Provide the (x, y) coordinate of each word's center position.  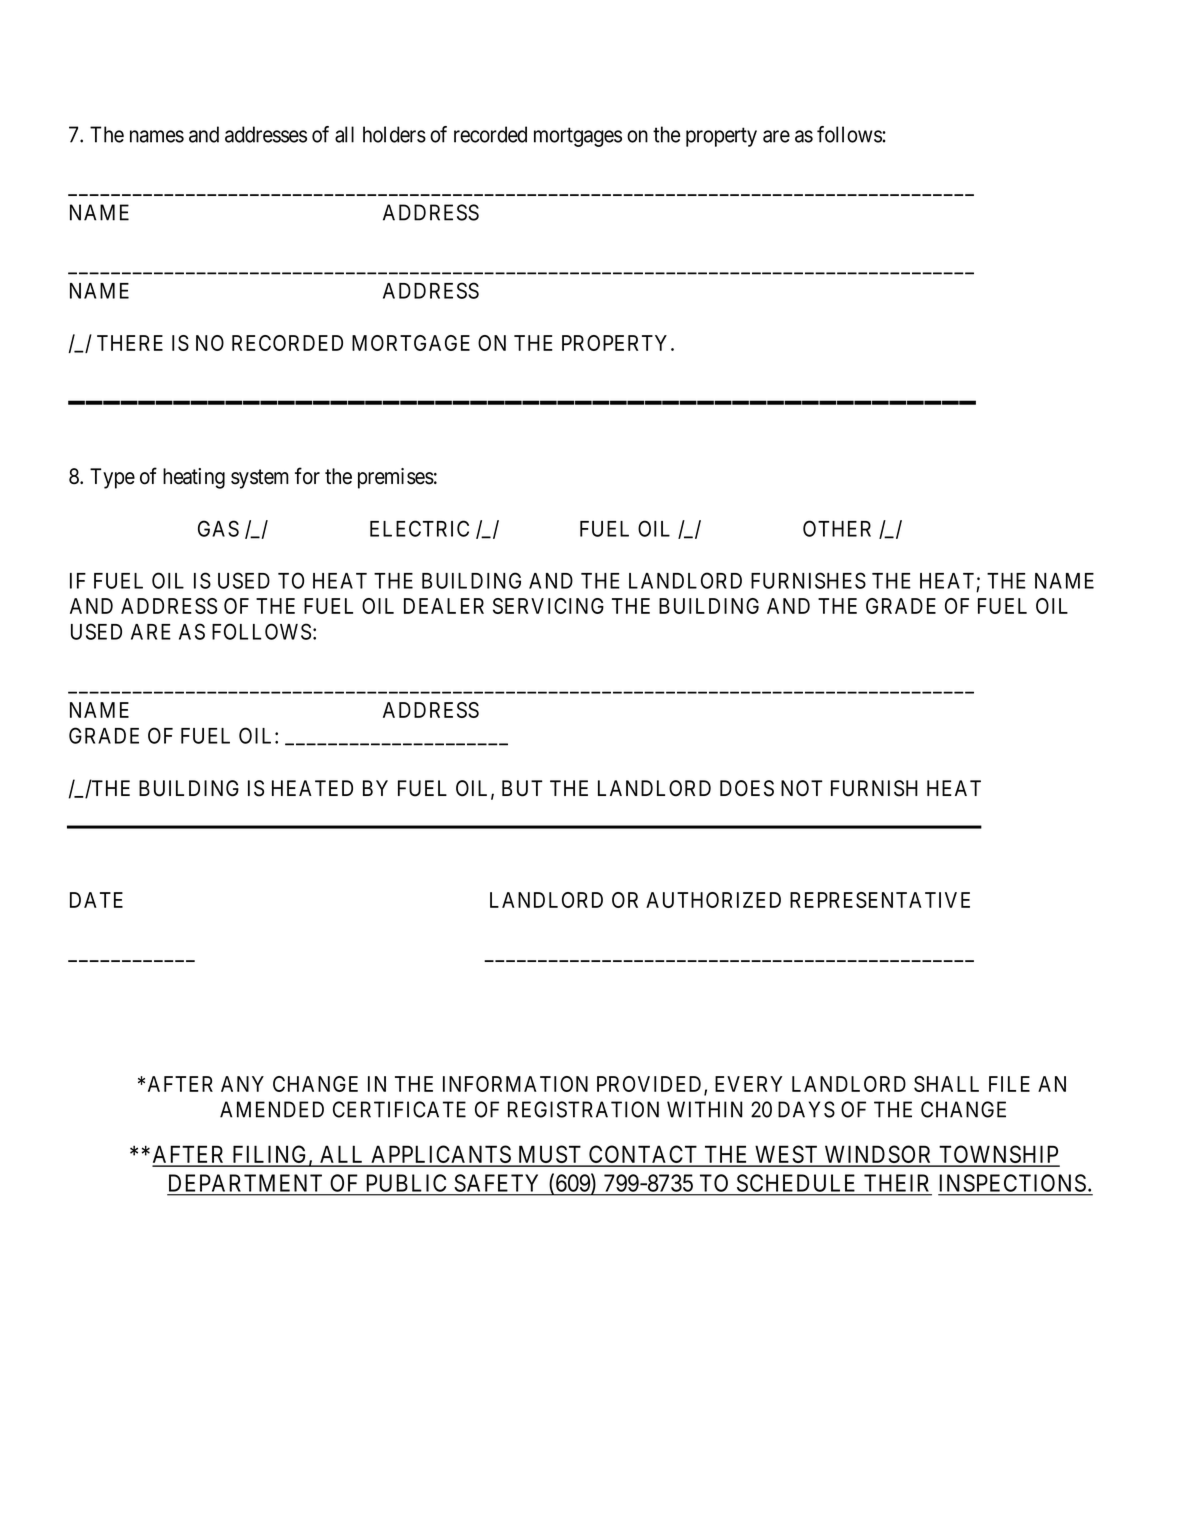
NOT (801, 788)
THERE (130, 343)
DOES (747, 788)
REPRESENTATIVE (880, 900)
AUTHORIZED (713, 900)
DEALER (444, 606)
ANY (242, 1084)
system (260, 479)
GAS (218, 528)
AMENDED (272, 1109)
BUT (522, 788)
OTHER (837, 528)
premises (396, 478)
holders (394, 134)
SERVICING (548, 606)
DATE (96, 900)
